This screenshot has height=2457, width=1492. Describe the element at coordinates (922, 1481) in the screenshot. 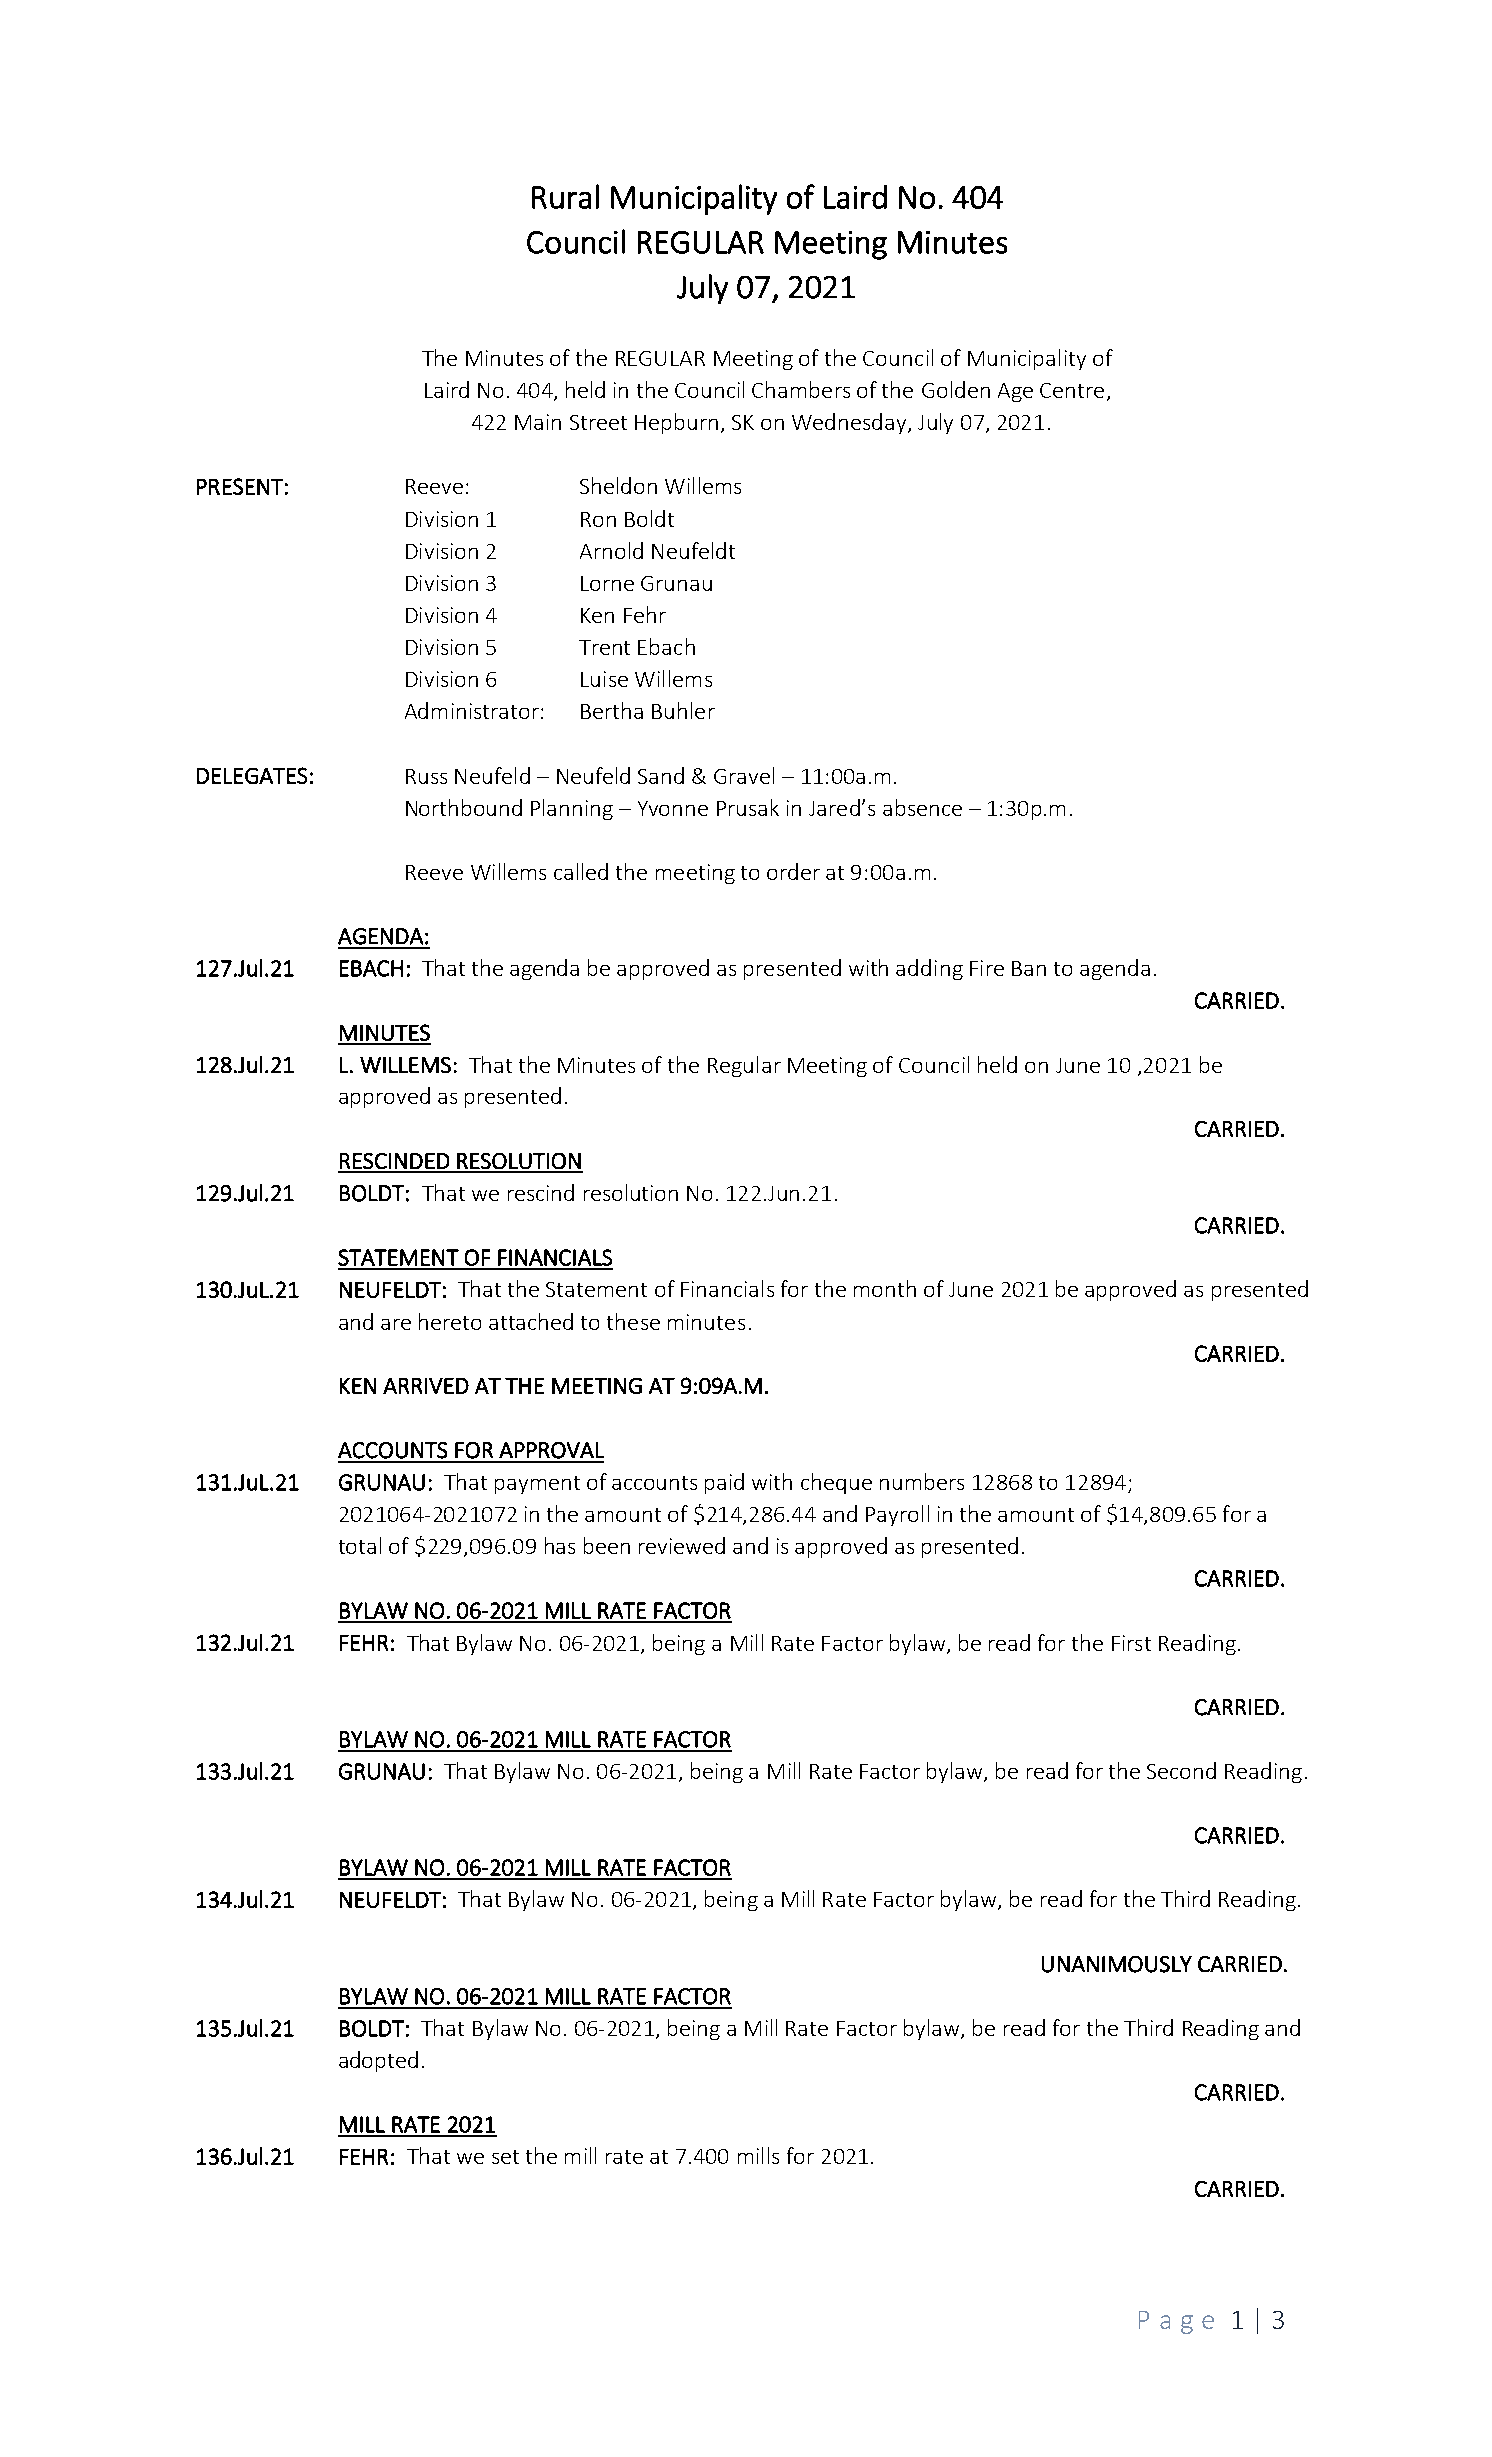

I see `numbers` at that location.
